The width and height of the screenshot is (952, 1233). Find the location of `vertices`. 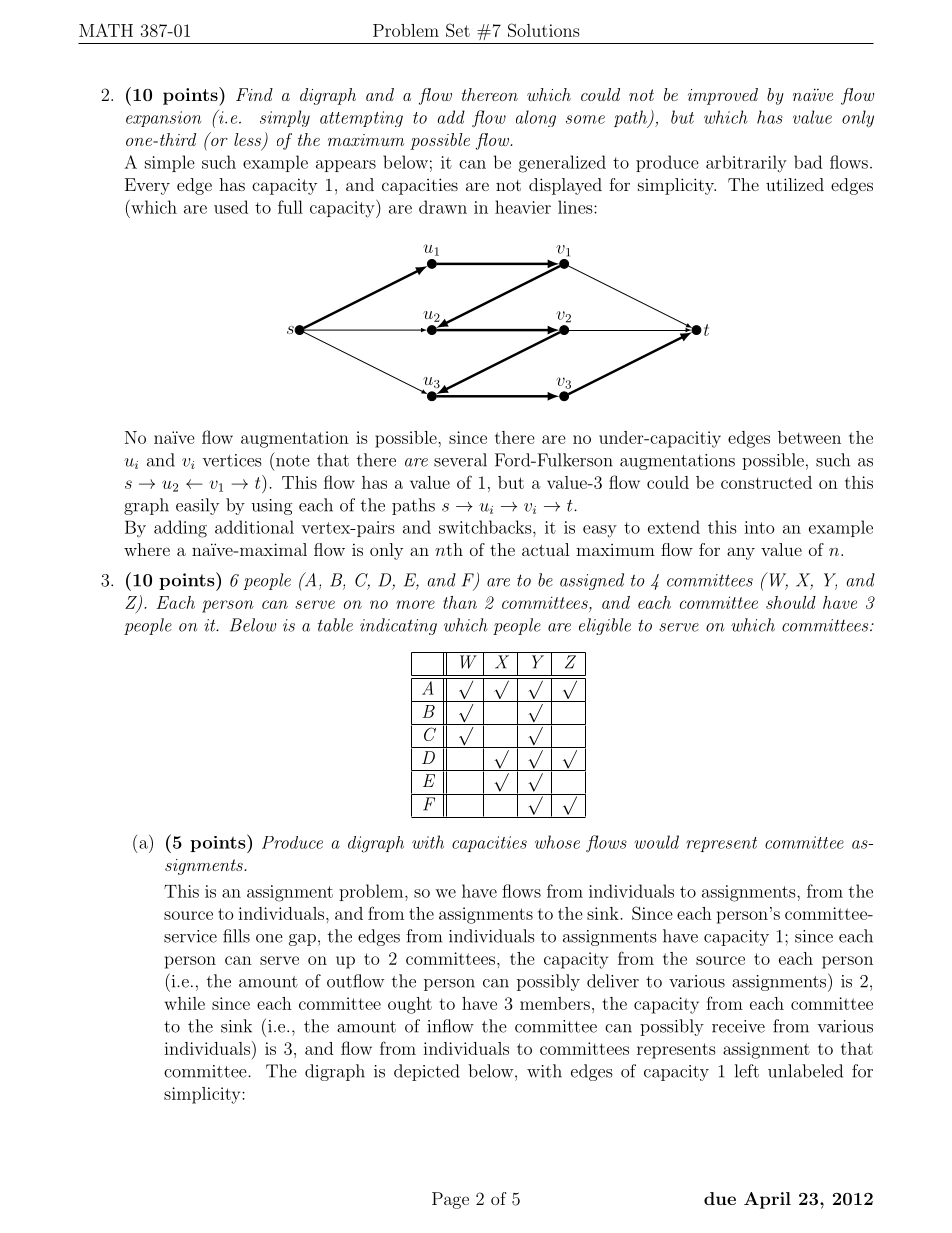

vertices is located at coordinates (231, 460).
